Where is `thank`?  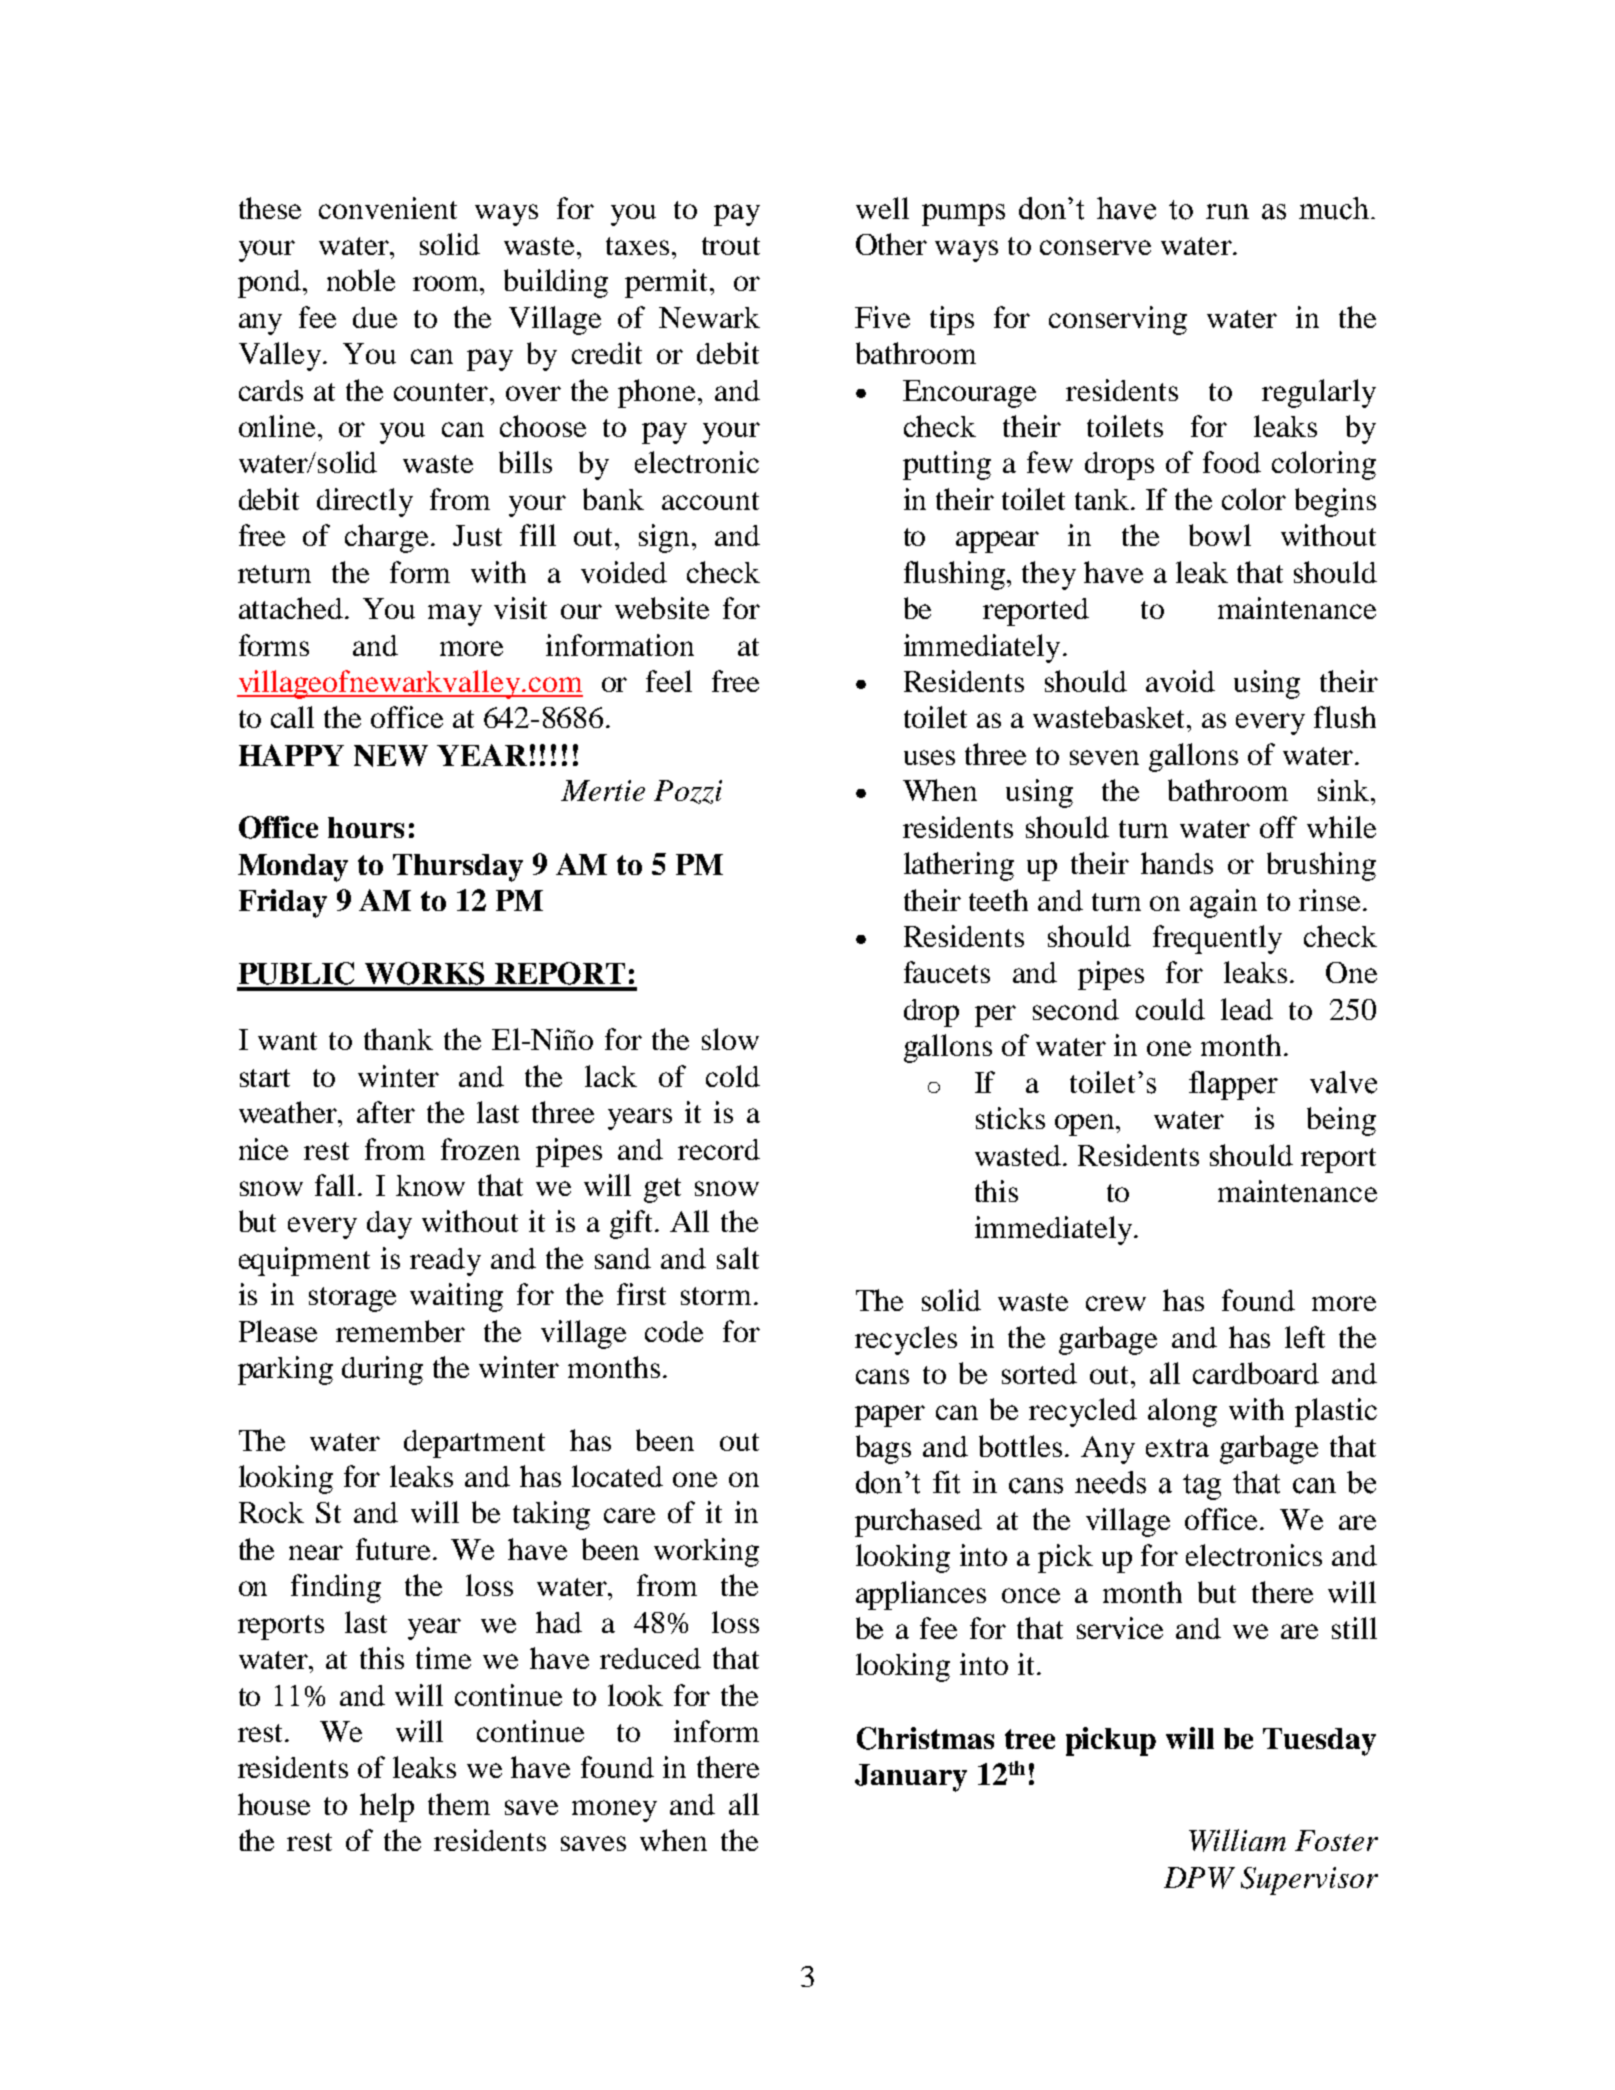
thank is located at coordinates (398, 1039).
